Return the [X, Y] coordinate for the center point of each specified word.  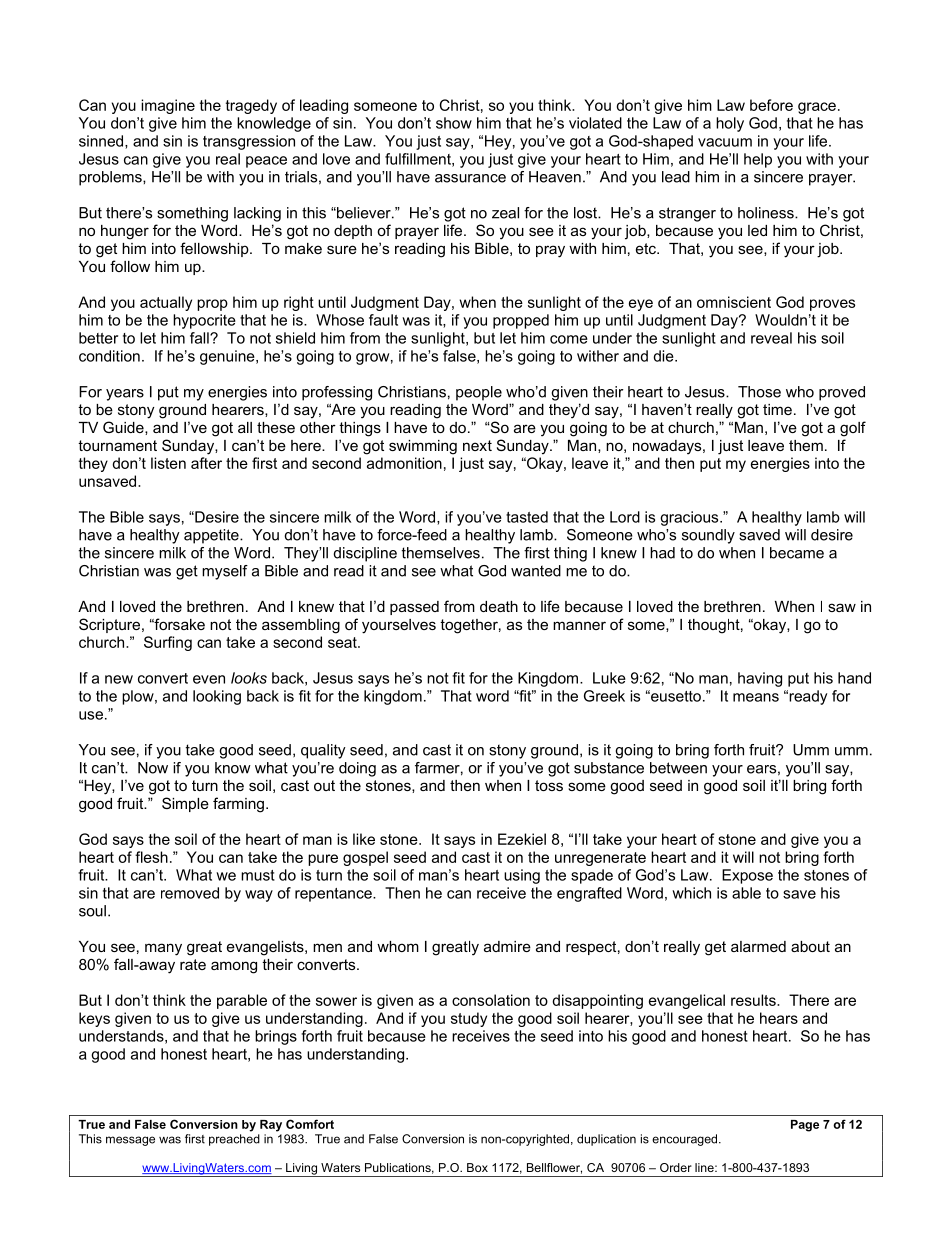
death [499, 606]
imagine [168, 106]
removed [190, 893]
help [758, 160]
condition [109, 356]
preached [234, 1140]
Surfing [168, 643]
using [522, 876]
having [760, 679]
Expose [747, 876]
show [454, 123]
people [479, 393]
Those [759, 392]
